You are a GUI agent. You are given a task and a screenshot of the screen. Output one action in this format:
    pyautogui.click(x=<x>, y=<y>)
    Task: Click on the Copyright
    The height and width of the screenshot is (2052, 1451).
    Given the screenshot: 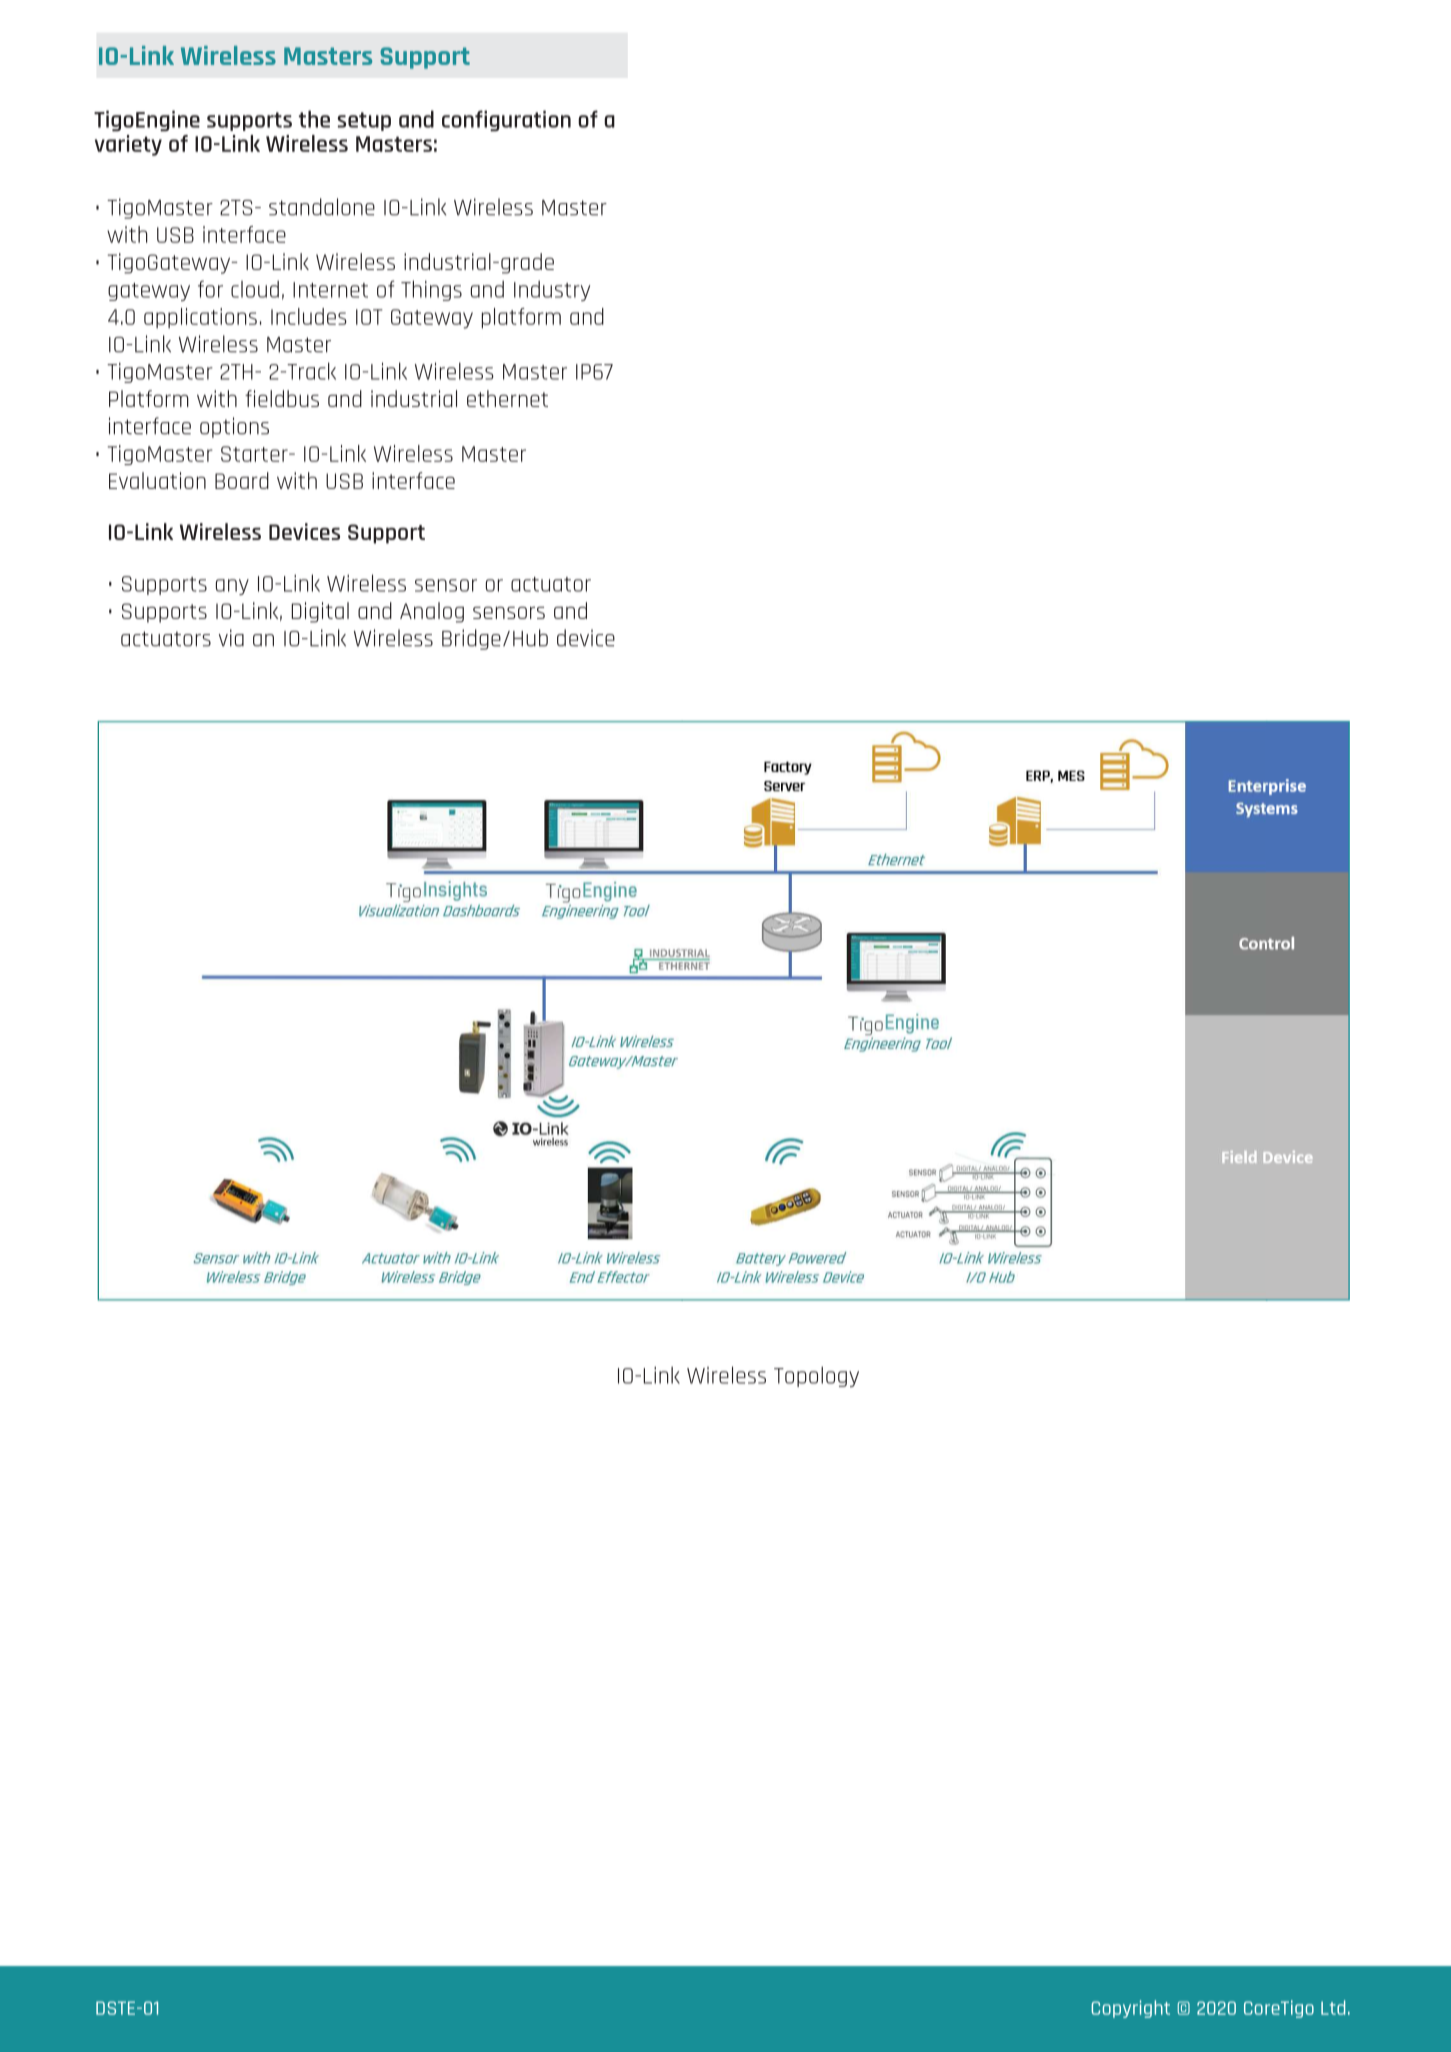 What is the action you would take?
    pyautogui.click(x=1130, y=2009)
